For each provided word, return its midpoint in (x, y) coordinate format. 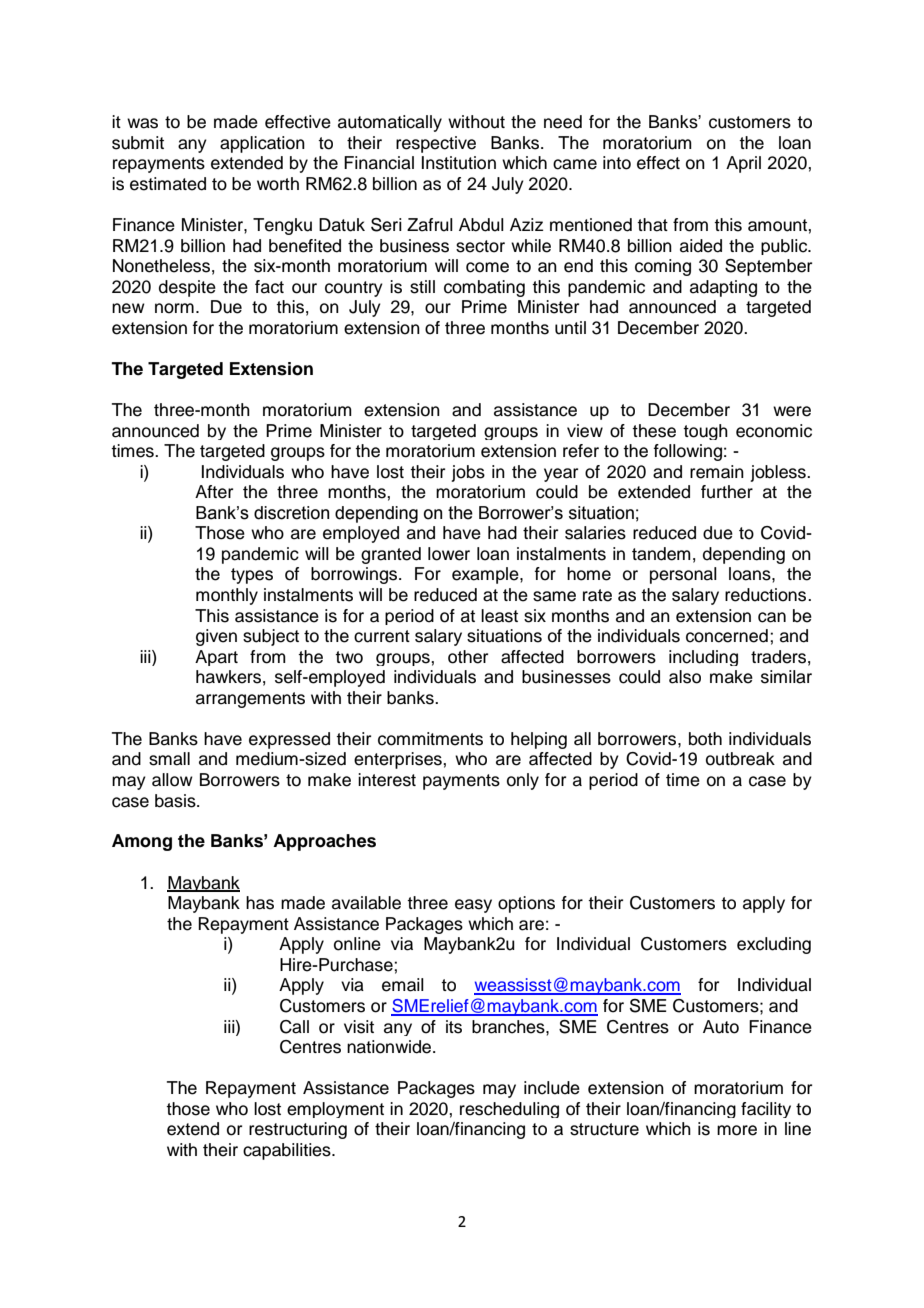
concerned (727, 636)
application (262, 144)
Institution (459, 163)
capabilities (288, 1151)
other (468, 657)
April (743, 164)
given (216, 637)
